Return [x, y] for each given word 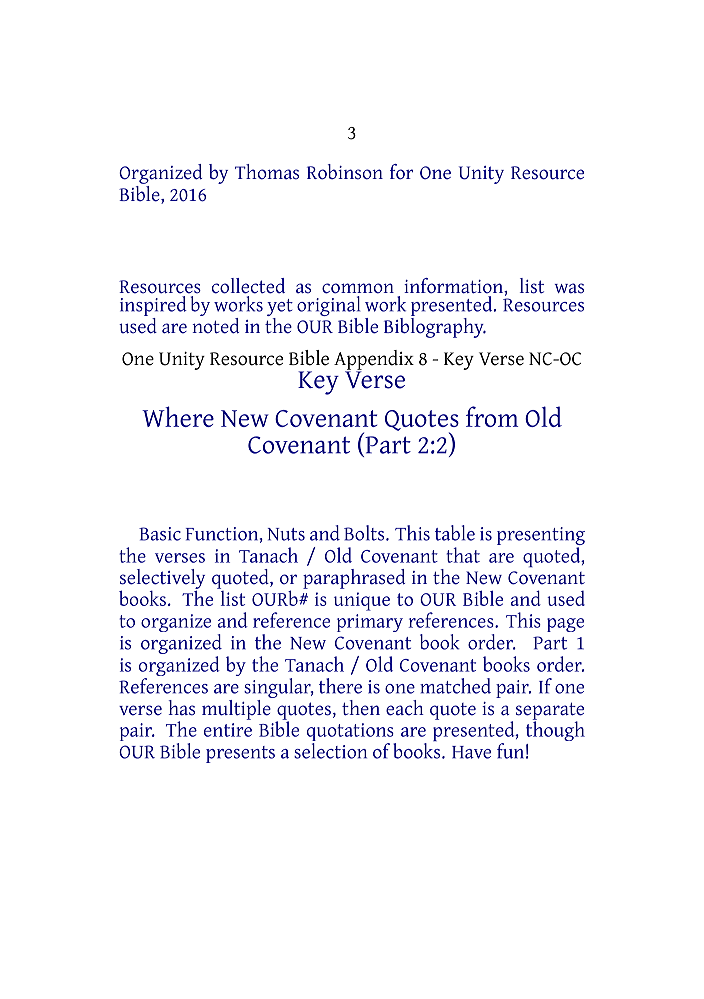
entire [228, 730]
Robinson [345, 172]
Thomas [267, 172]
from [492, 416]
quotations [351, 733]
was [569, 288]
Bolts [365, 533]
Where [178, 416]
